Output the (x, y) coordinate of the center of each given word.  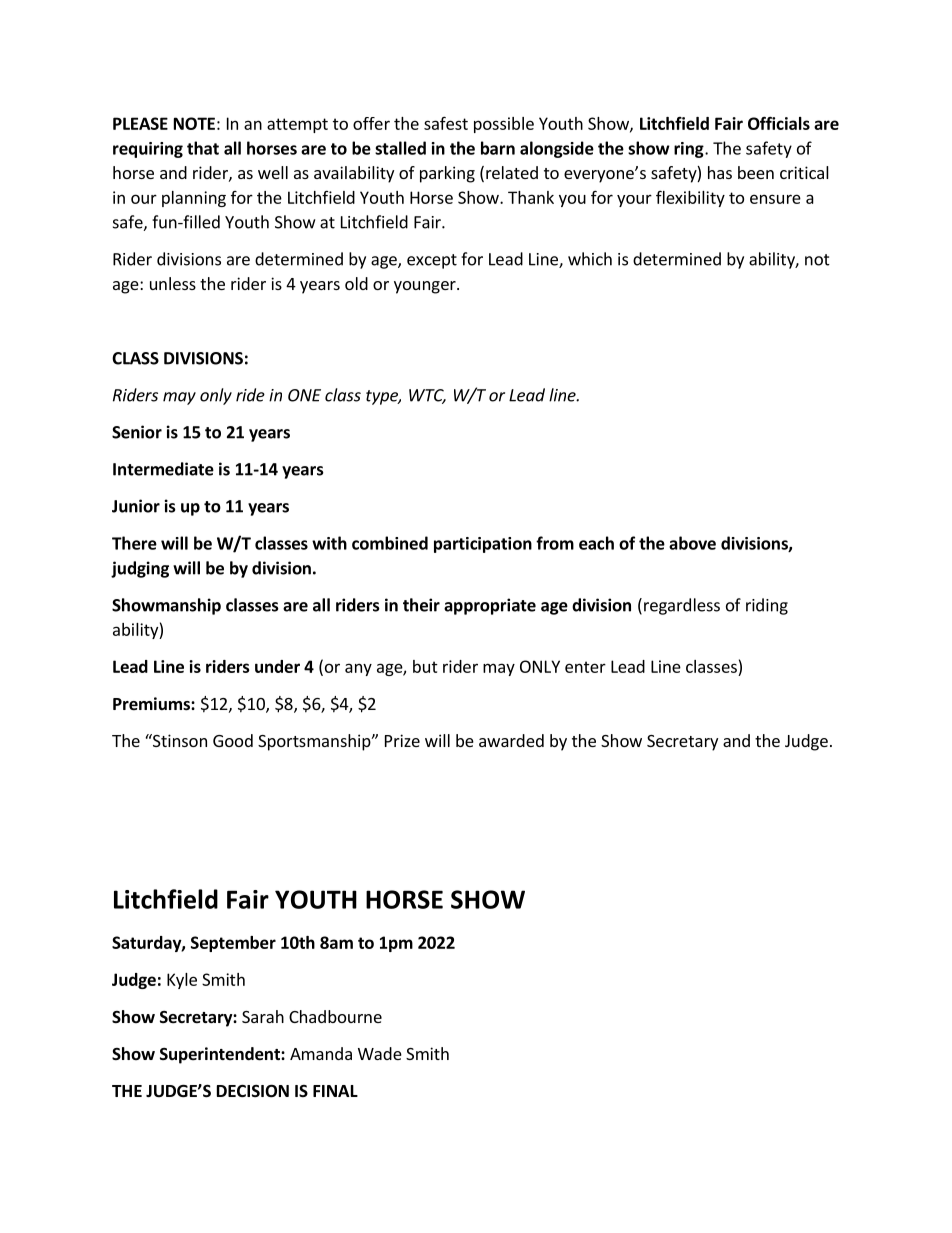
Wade (380, 1053)
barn (498, 148)
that (203, 148)
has (720, 172)
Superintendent (221, 1055)
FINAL (335, 1091)
